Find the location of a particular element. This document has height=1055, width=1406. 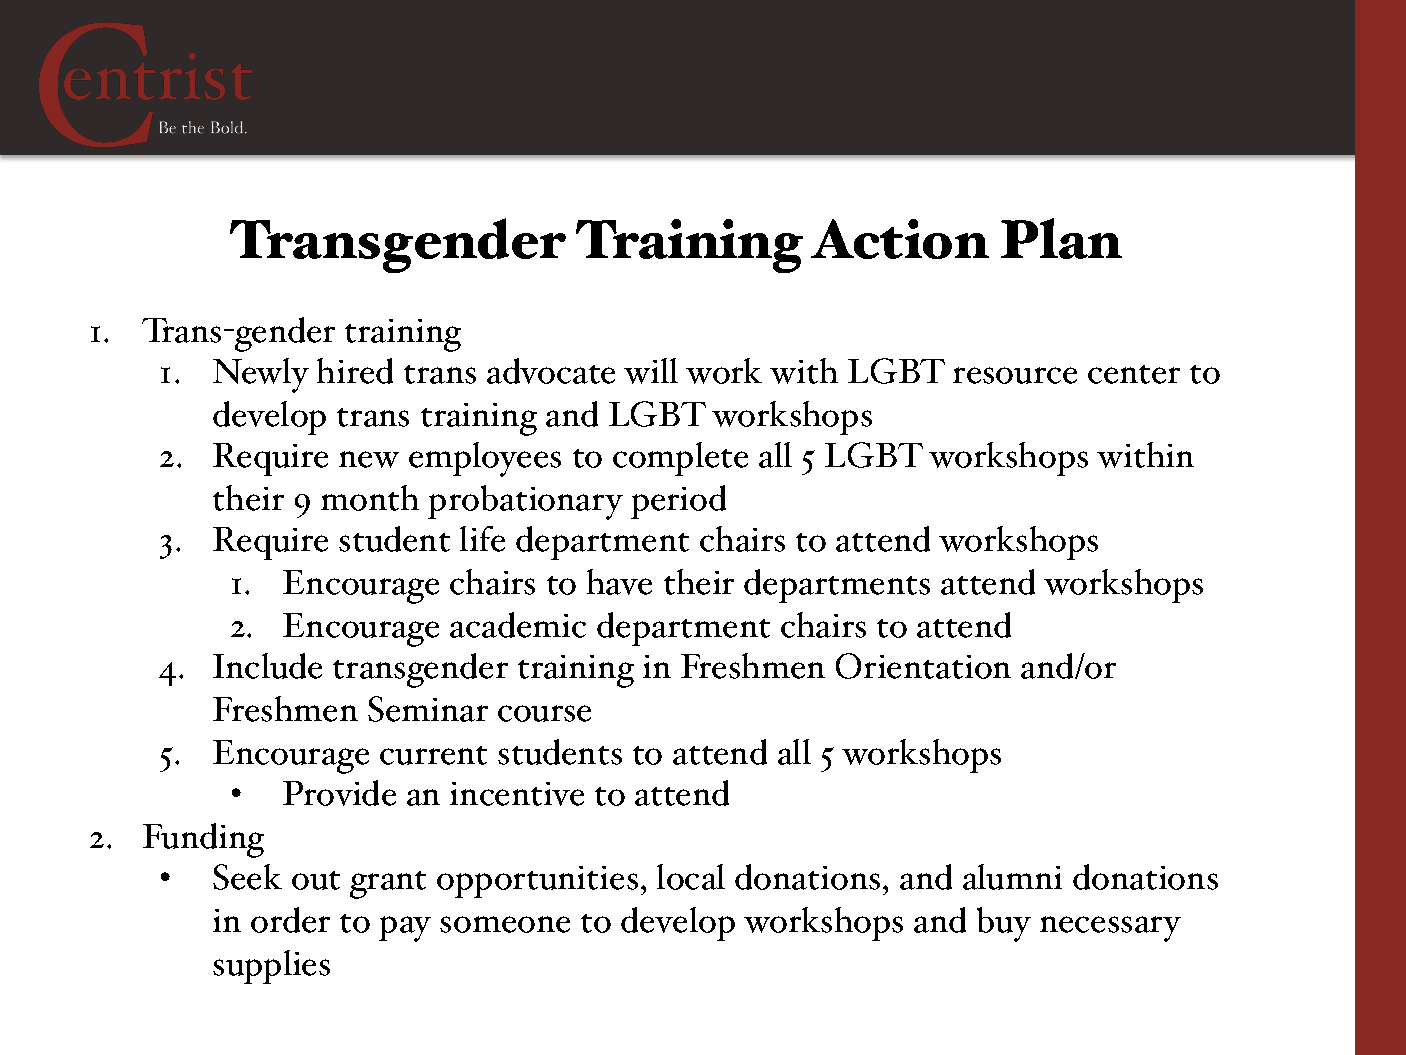

Seminar is located at coordinates (428, 709).
